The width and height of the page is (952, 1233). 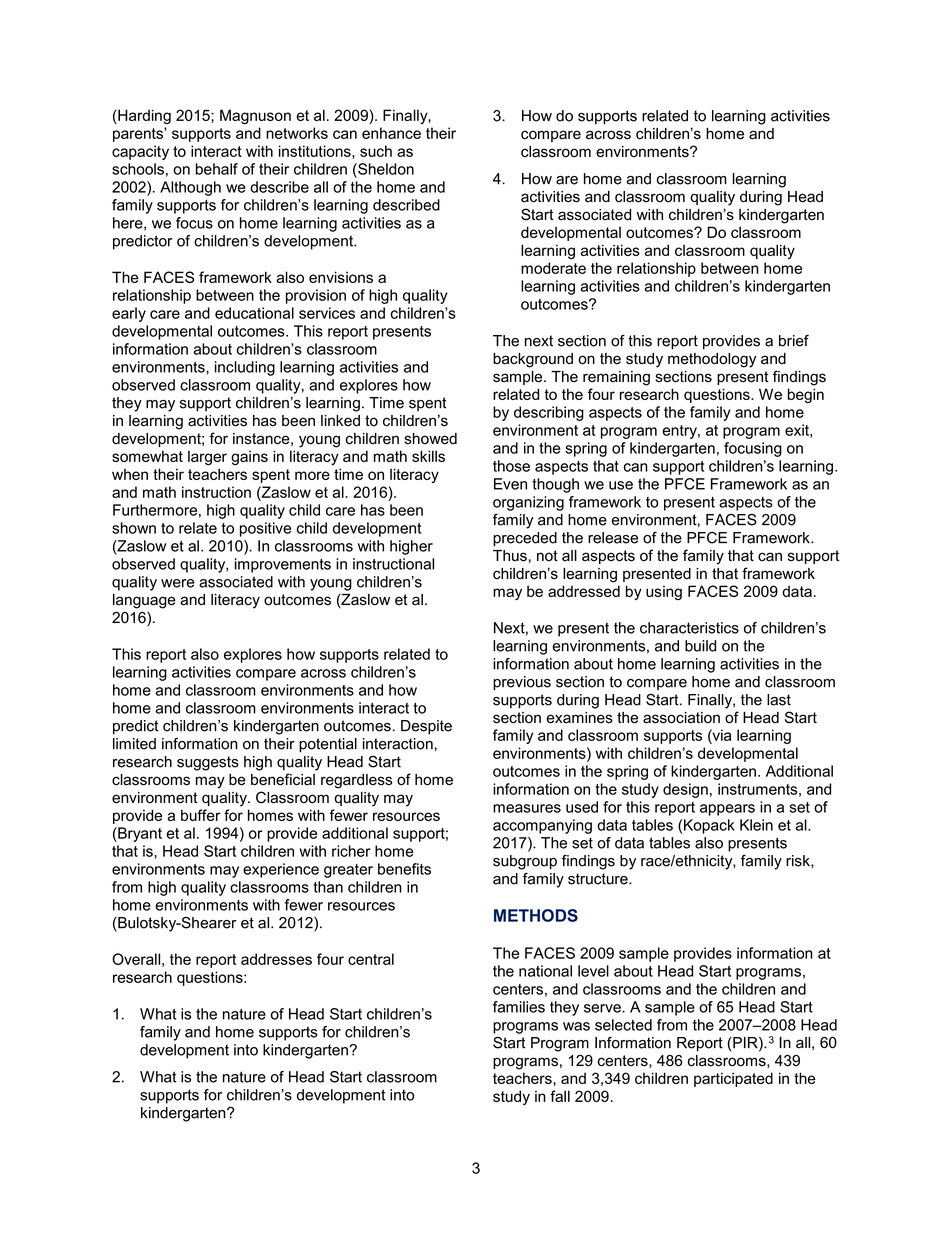 I want to click on enhance, so click(x=391, y=133).
